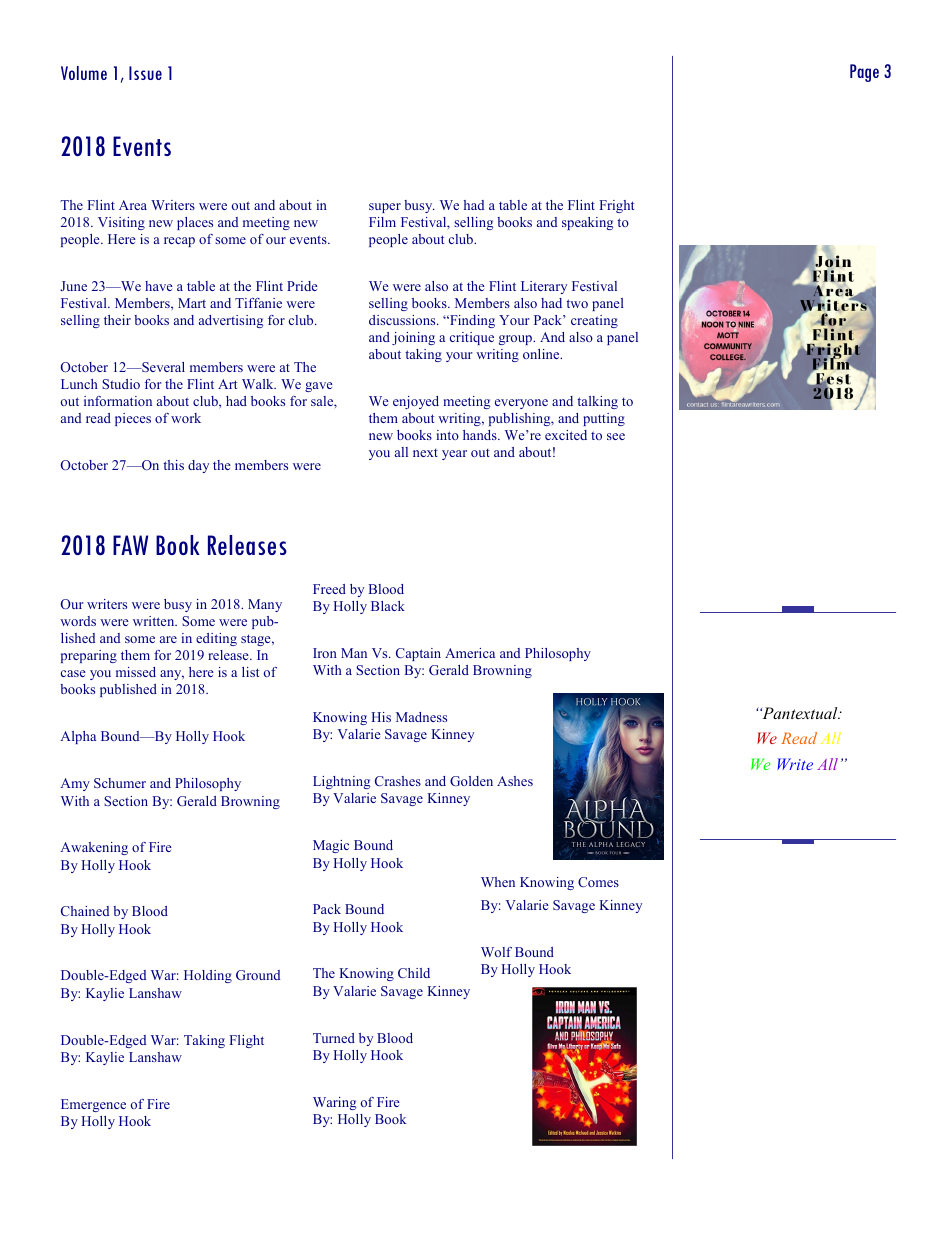  What do you see at coordinates (864, 73) in the screenshot?
I see `Page` at bounding box center [864, 73].
